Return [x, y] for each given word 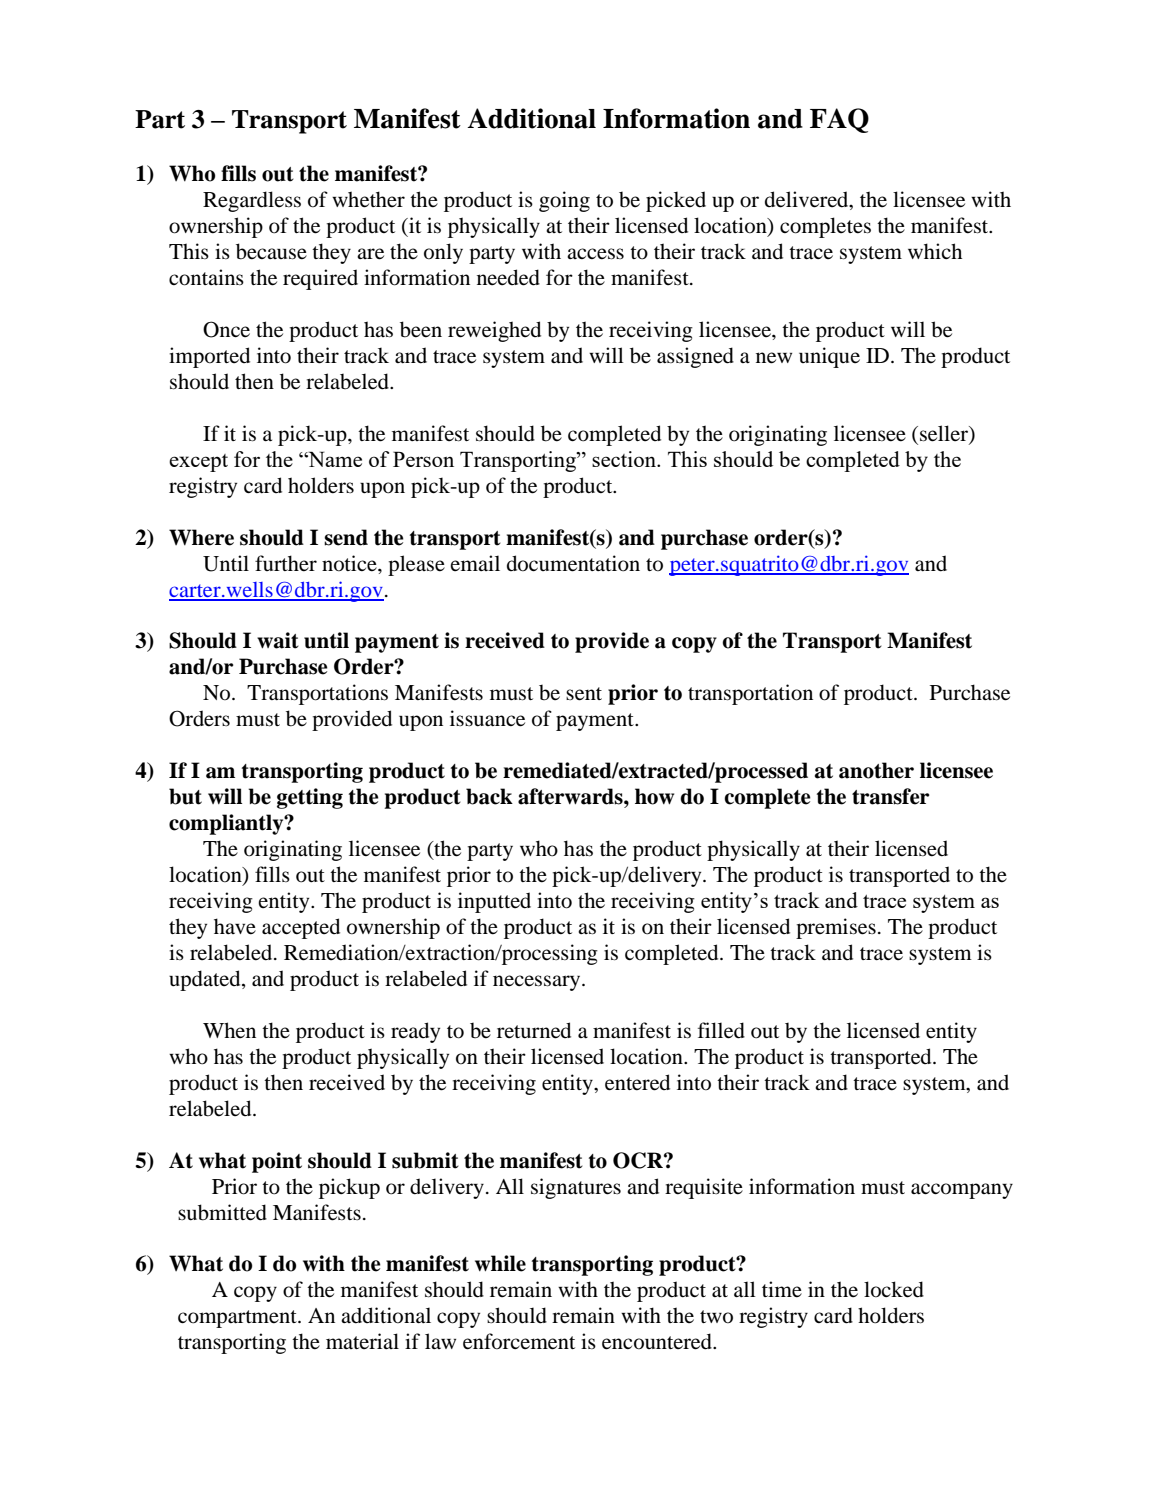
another [876, 770]
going [564, 201]
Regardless [252, 201]
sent [584, 694]
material [362, 1341]
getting [310, 798]
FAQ [839, 120]
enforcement [519, 1341]
